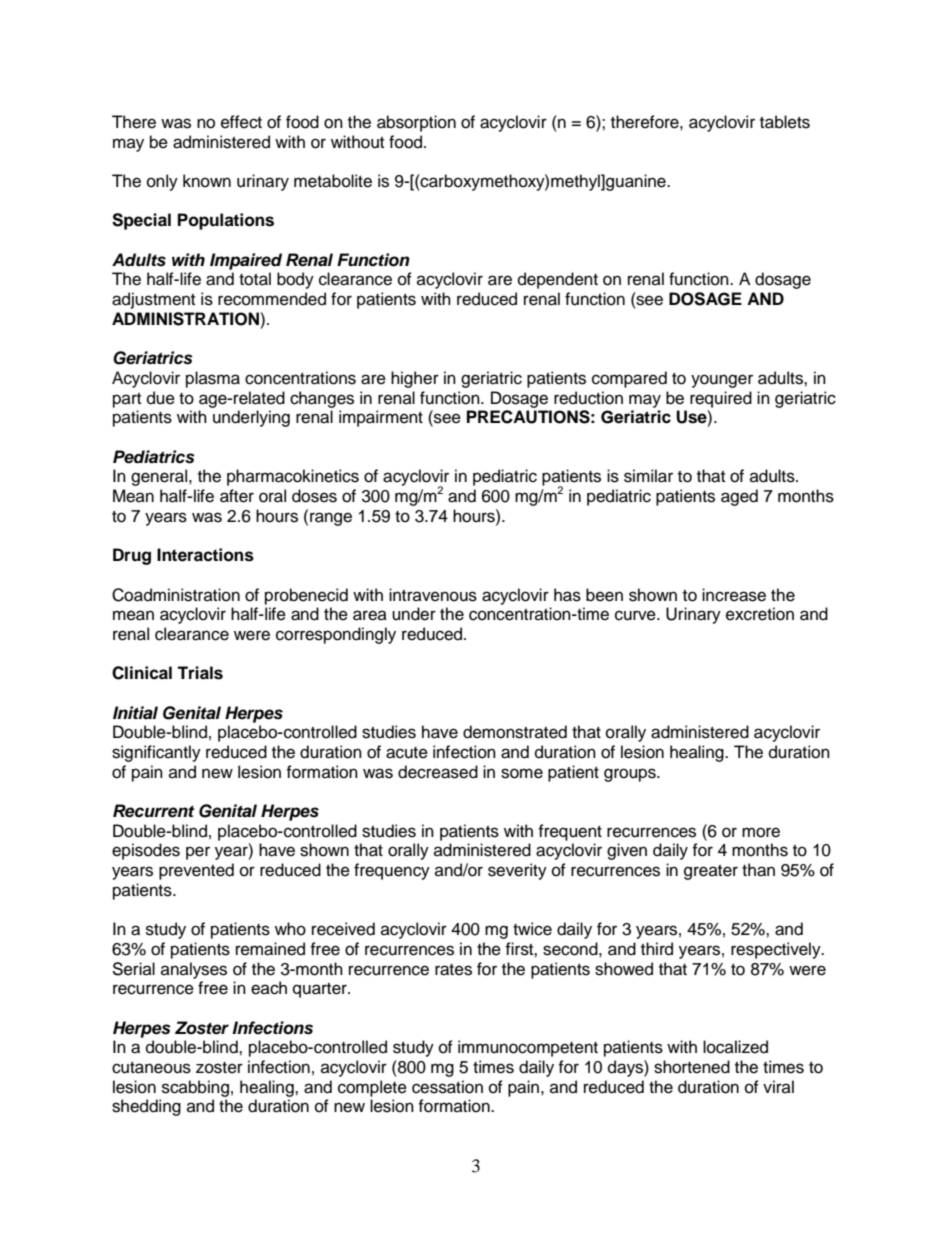  What do you see at coordinates (200, 673) in the image?
I see `Trials` at bounding box center [200, 673].
